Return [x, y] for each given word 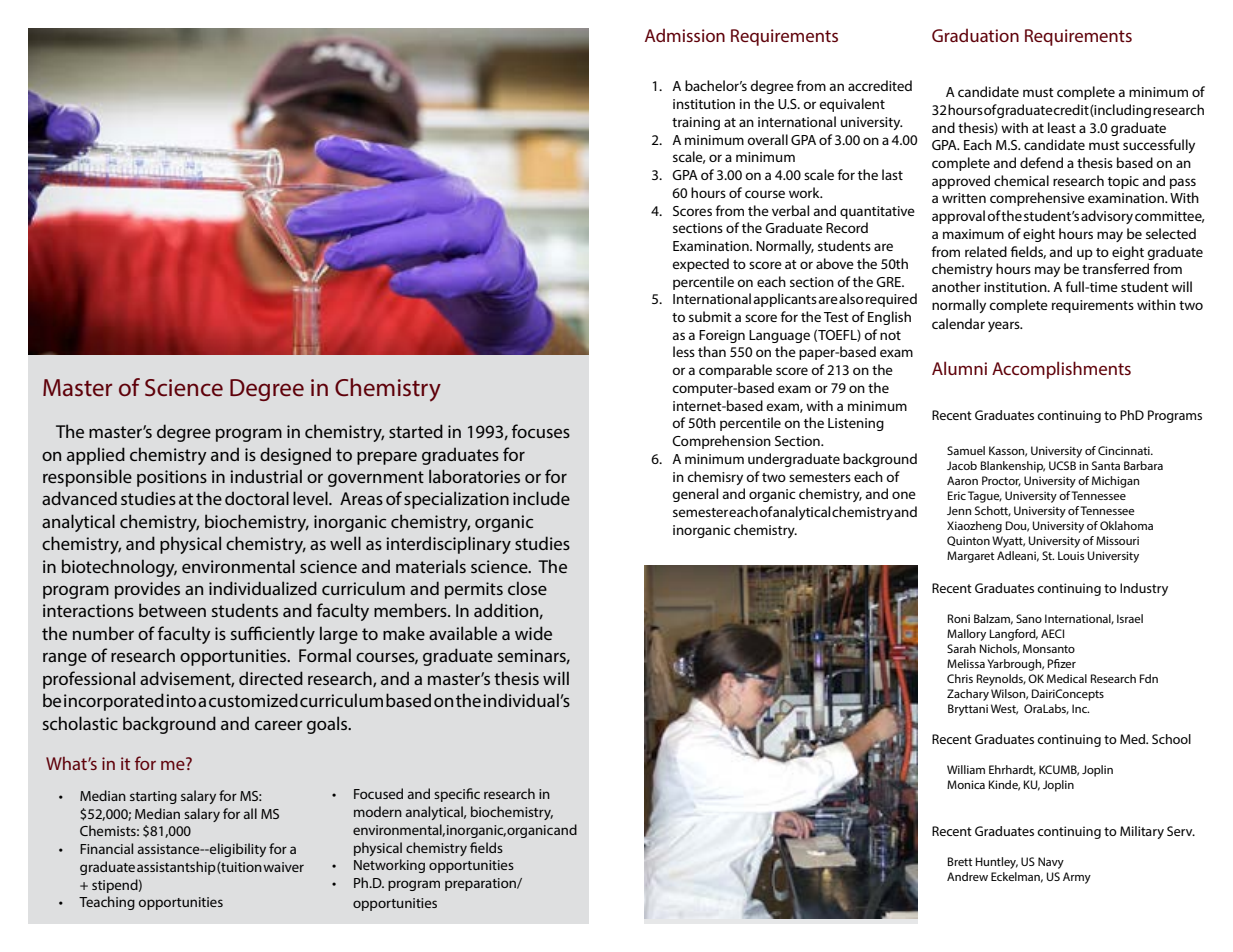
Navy [1051, 863]
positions [172, 478]
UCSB [1062, 465]
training [696, 123]
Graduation [975, 35]
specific [457, 795]
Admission [685, 35]
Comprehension [721, 442]
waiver [283, 867]
